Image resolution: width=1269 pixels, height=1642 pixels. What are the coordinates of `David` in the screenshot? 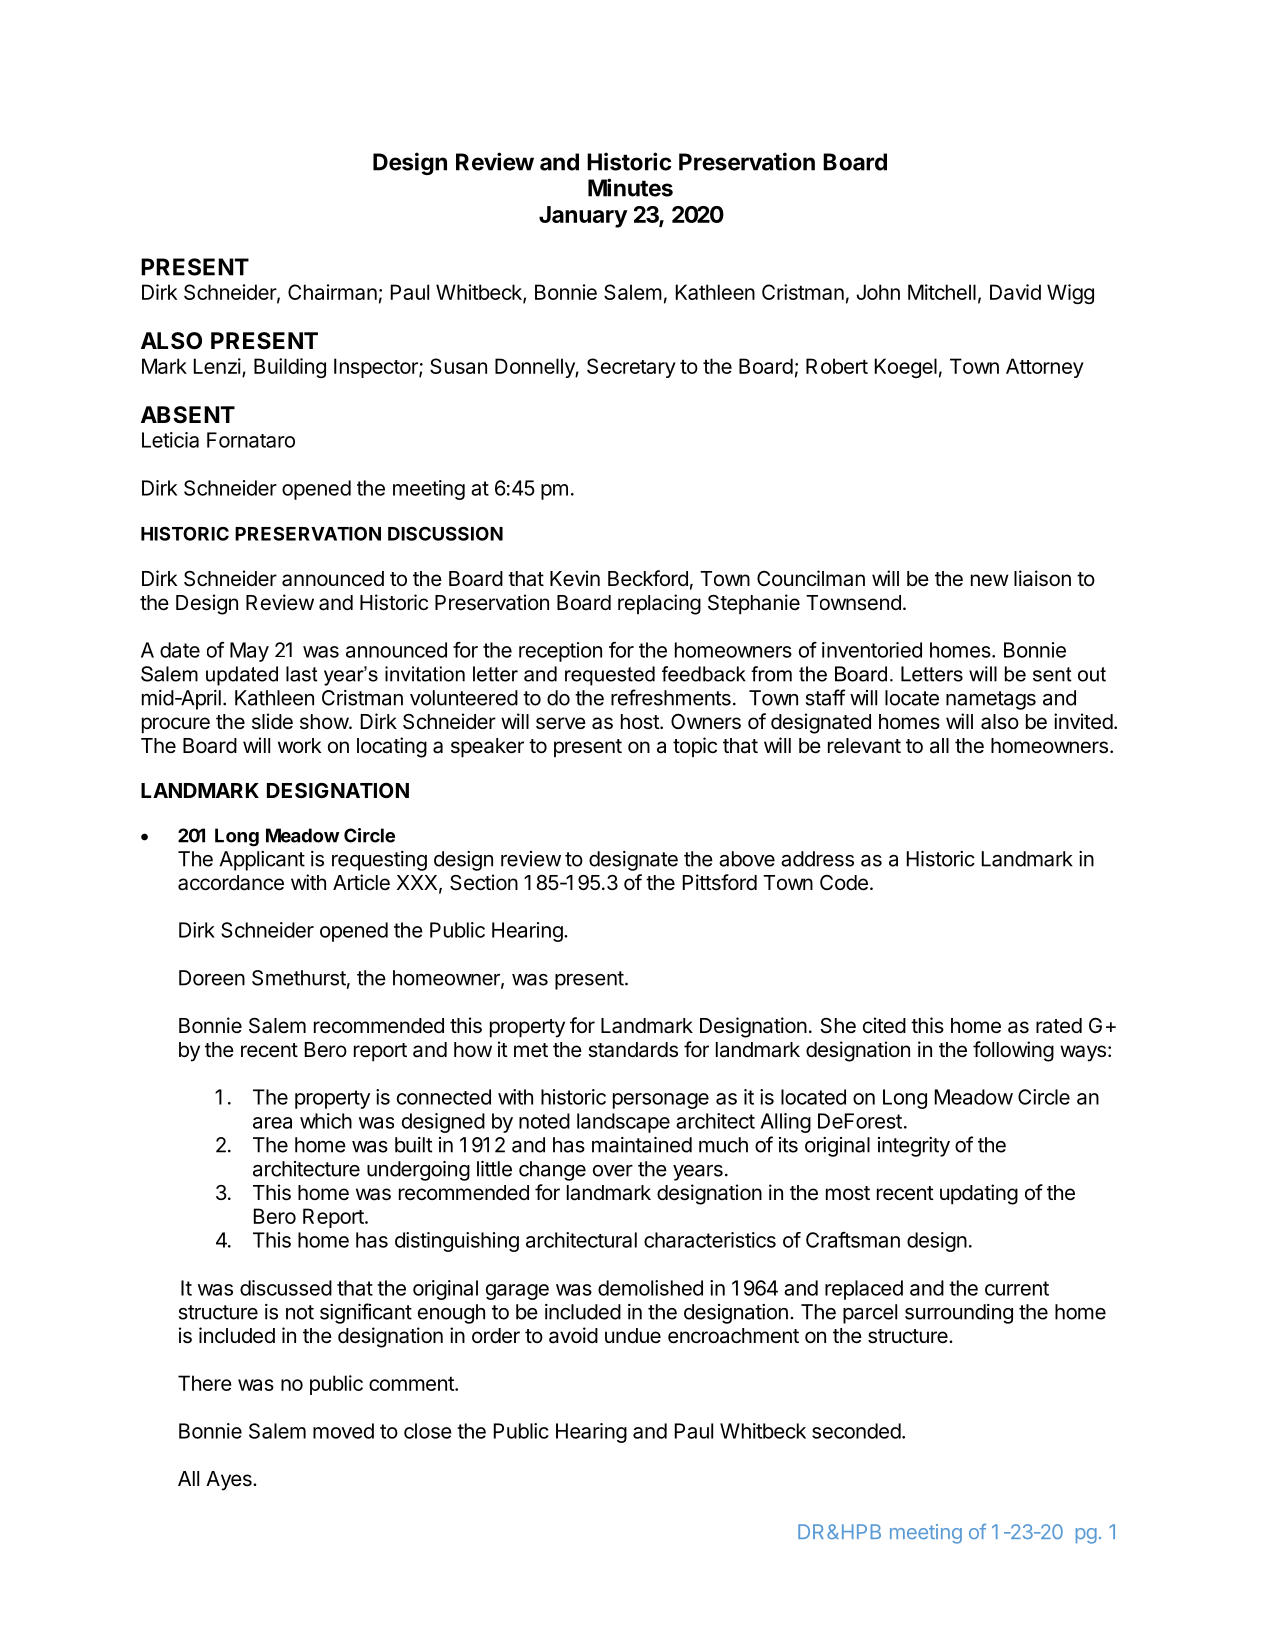 It's located at (1015, 292).
